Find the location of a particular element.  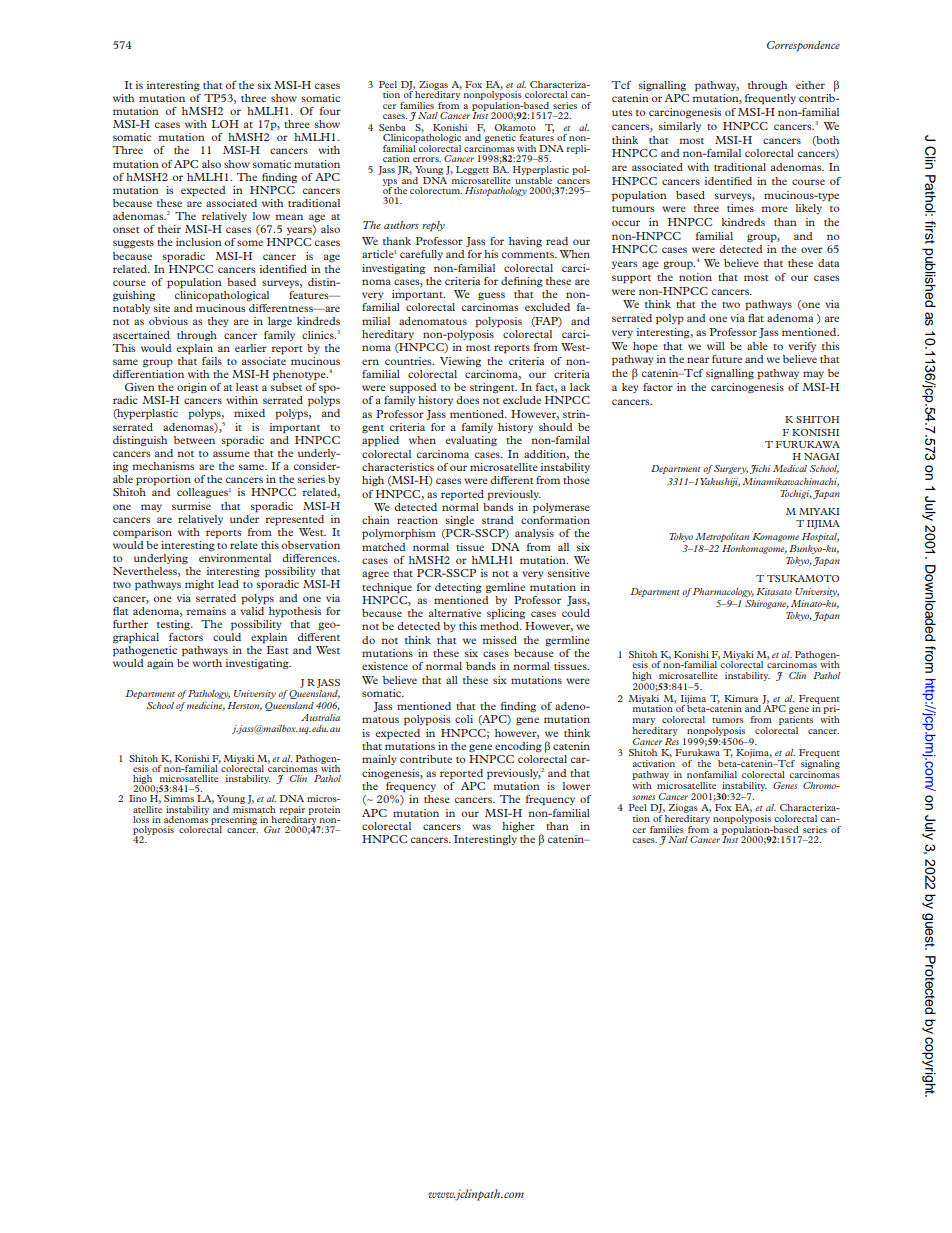

Surgery is located at coordinates (731, 469).
